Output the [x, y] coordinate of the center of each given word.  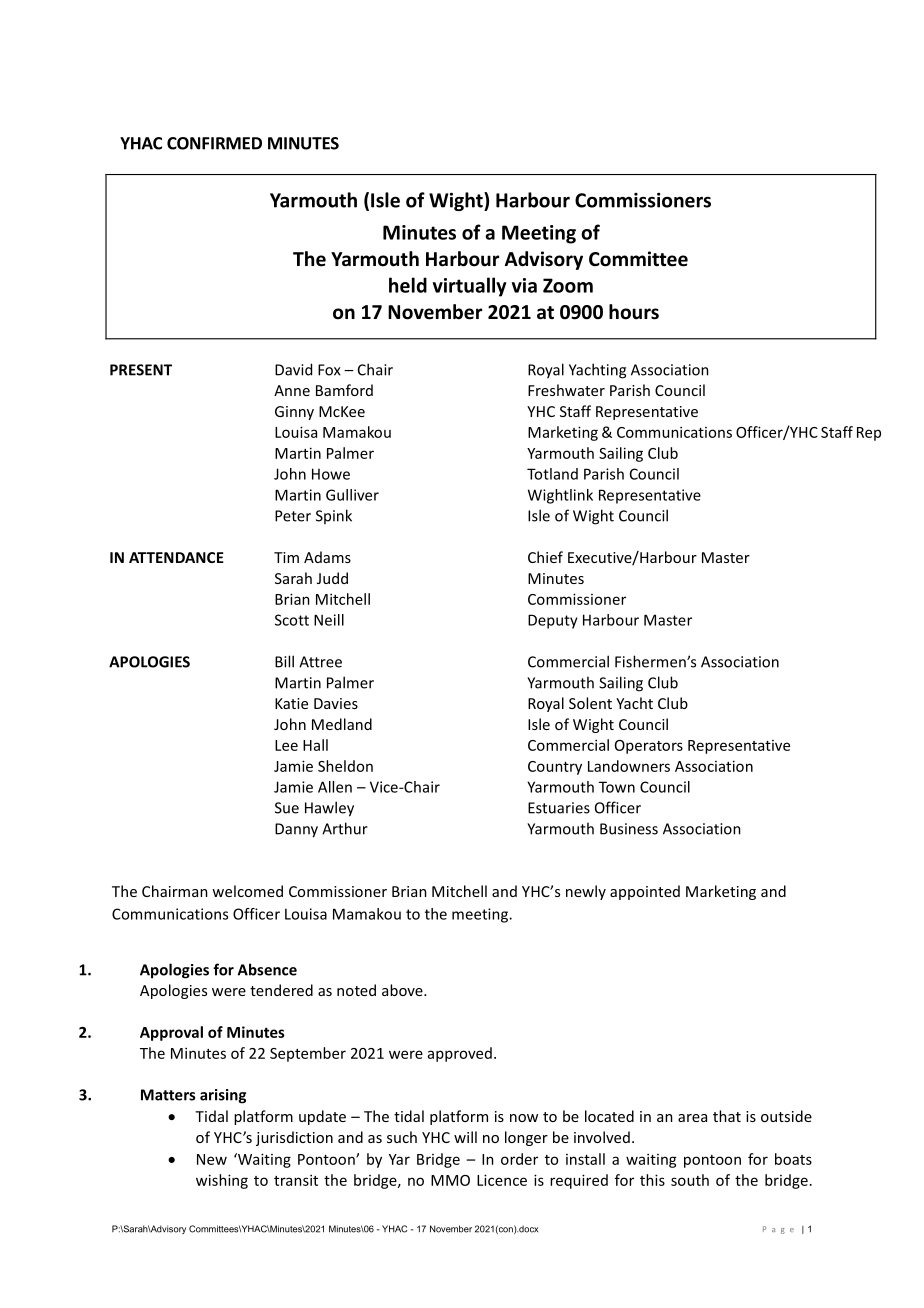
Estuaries [559, 808]
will [465, 1137]
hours [634, 312]
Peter [293, 516]
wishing [222, 1181]
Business [629, 829]
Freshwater [566, 390]
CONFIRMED [214, 143]
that [727, 1116]
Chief [545, 557]
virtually [469, 287]
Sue [287, 808]
